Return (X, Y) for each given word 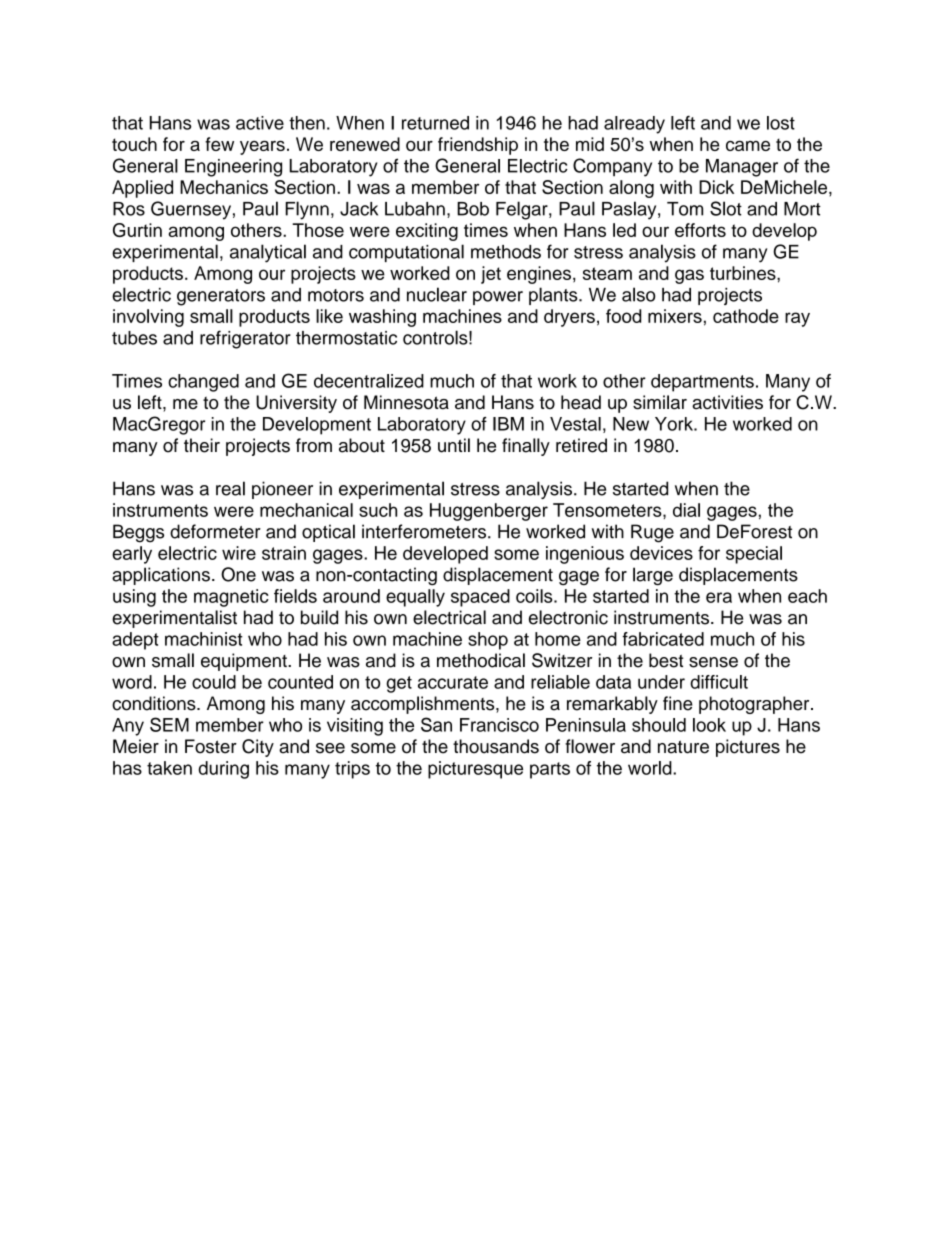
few (219, 144)
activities (727, 402)
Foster (211, 746)
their (202, 445)
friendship (478, 146)
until (454, 445)
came (748, 145)
